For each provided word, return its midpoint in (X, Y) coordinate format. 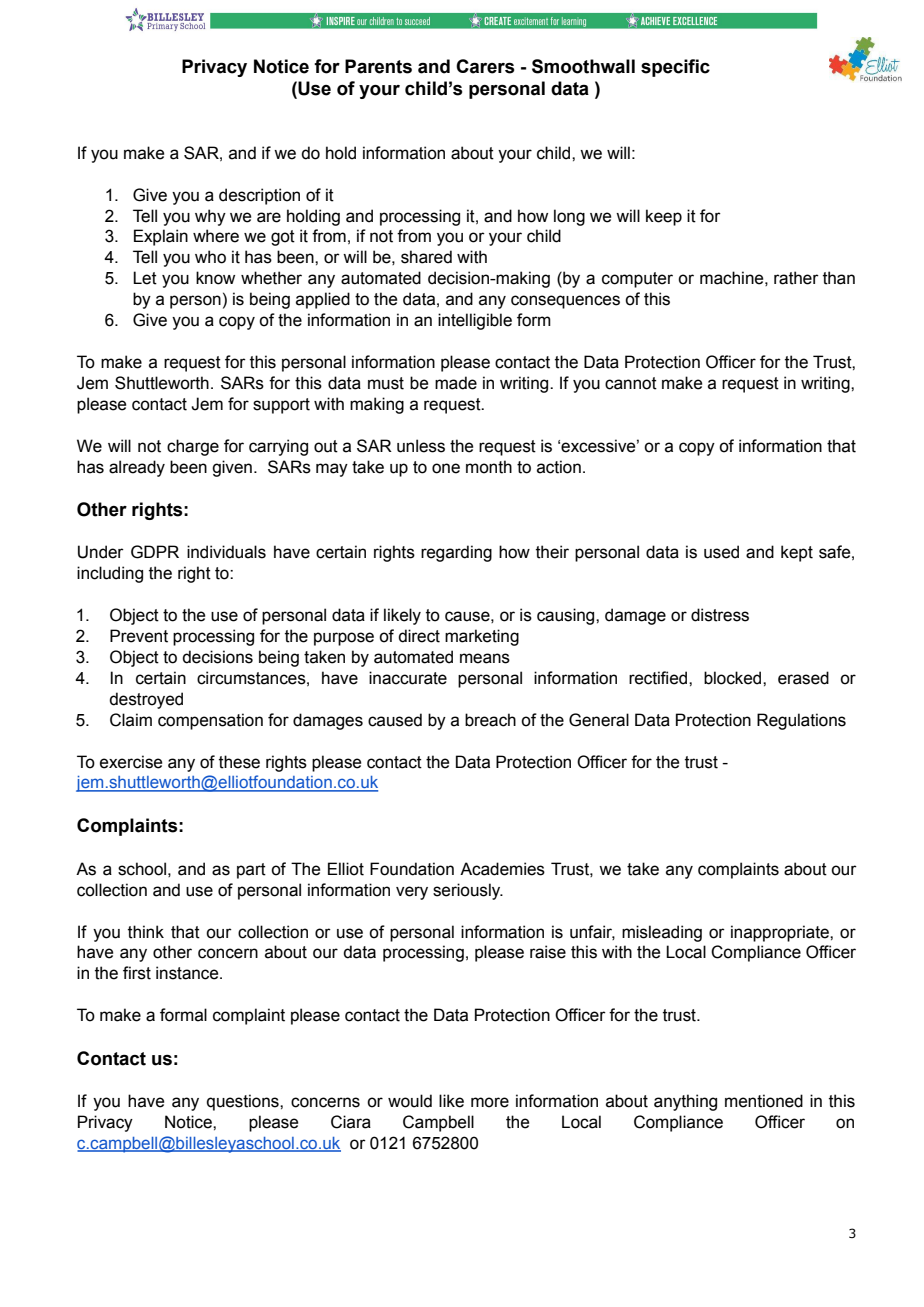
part (251, 871)
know (215, 278)
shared (426, 257)
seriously (468, 891)
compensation (210, 721)
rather (796, 278)
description (259, 196)
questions (244, 1102)
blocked (734, 678)
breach (490, 720)
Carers (485, 66)
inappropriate (781, 933)
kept (797, 553)
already (137, 468)
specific (675, 68)
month (489, 467)
